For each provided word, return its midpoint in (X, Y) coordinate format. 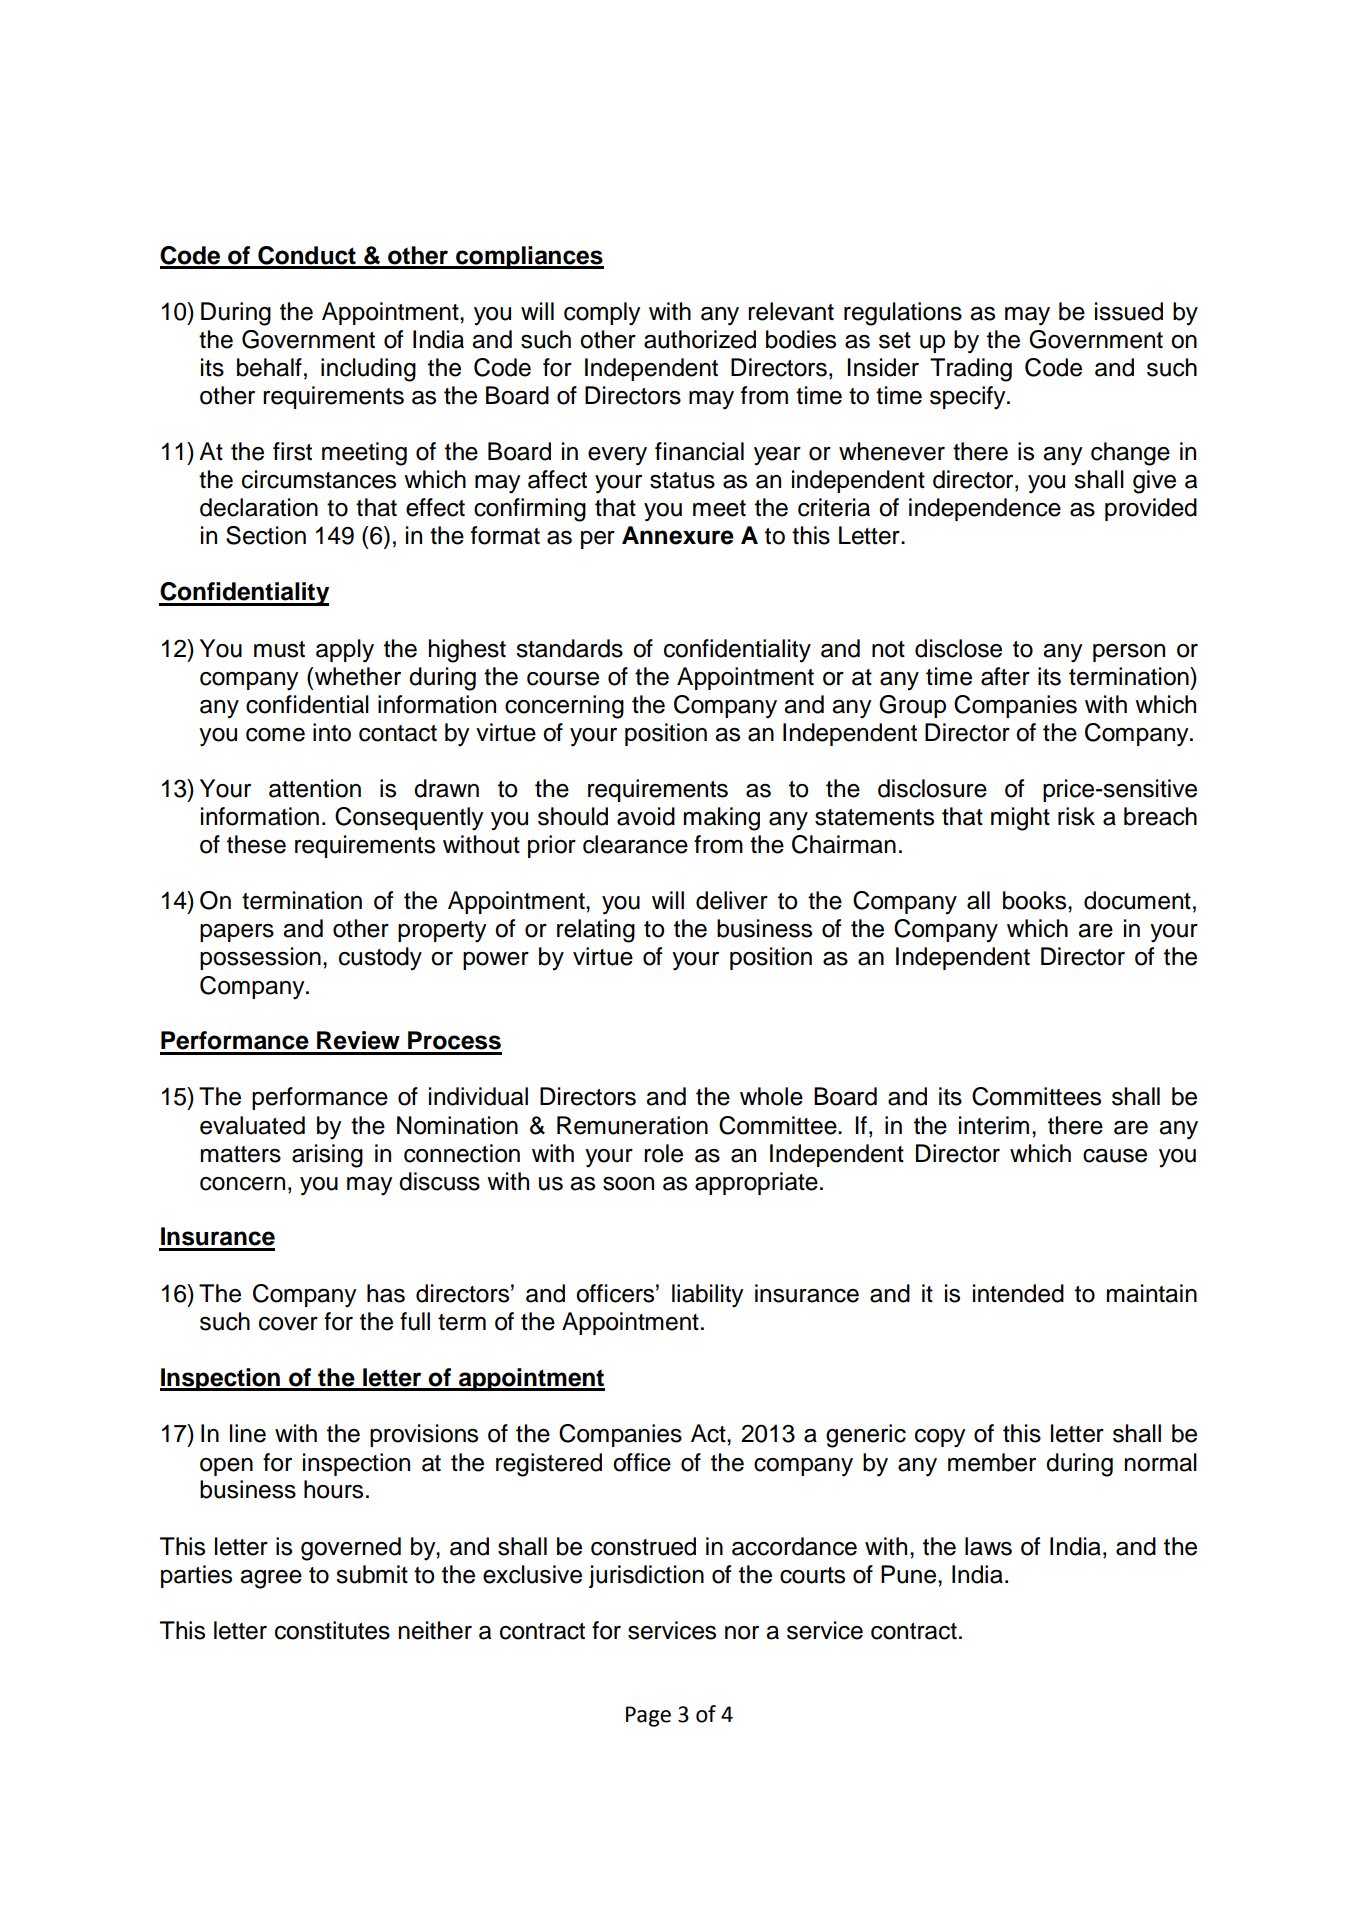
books (1036, 900)
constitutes (332, 1630)
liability (708, 1296)
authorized (700, 339)
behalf (269, 367)
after (1005, 676)
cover (288, 1324)
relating (596, 931)
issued (1129, 311)
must (279, 649)
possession (260, 958)
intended (1018, 1293)
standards (569, 648)
